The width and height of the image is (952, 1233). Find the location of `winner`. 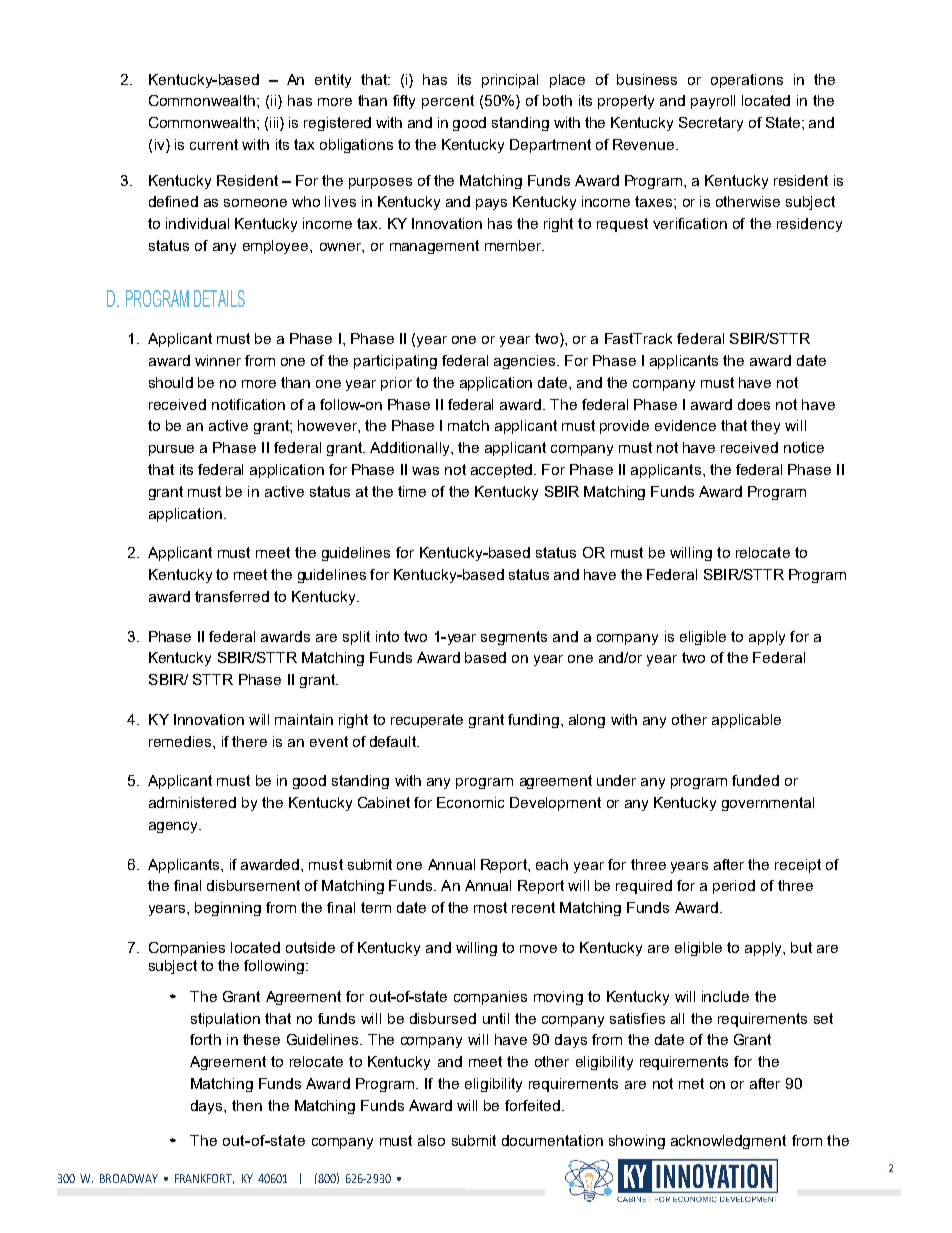

winner is located at coordinates (218, 360).
